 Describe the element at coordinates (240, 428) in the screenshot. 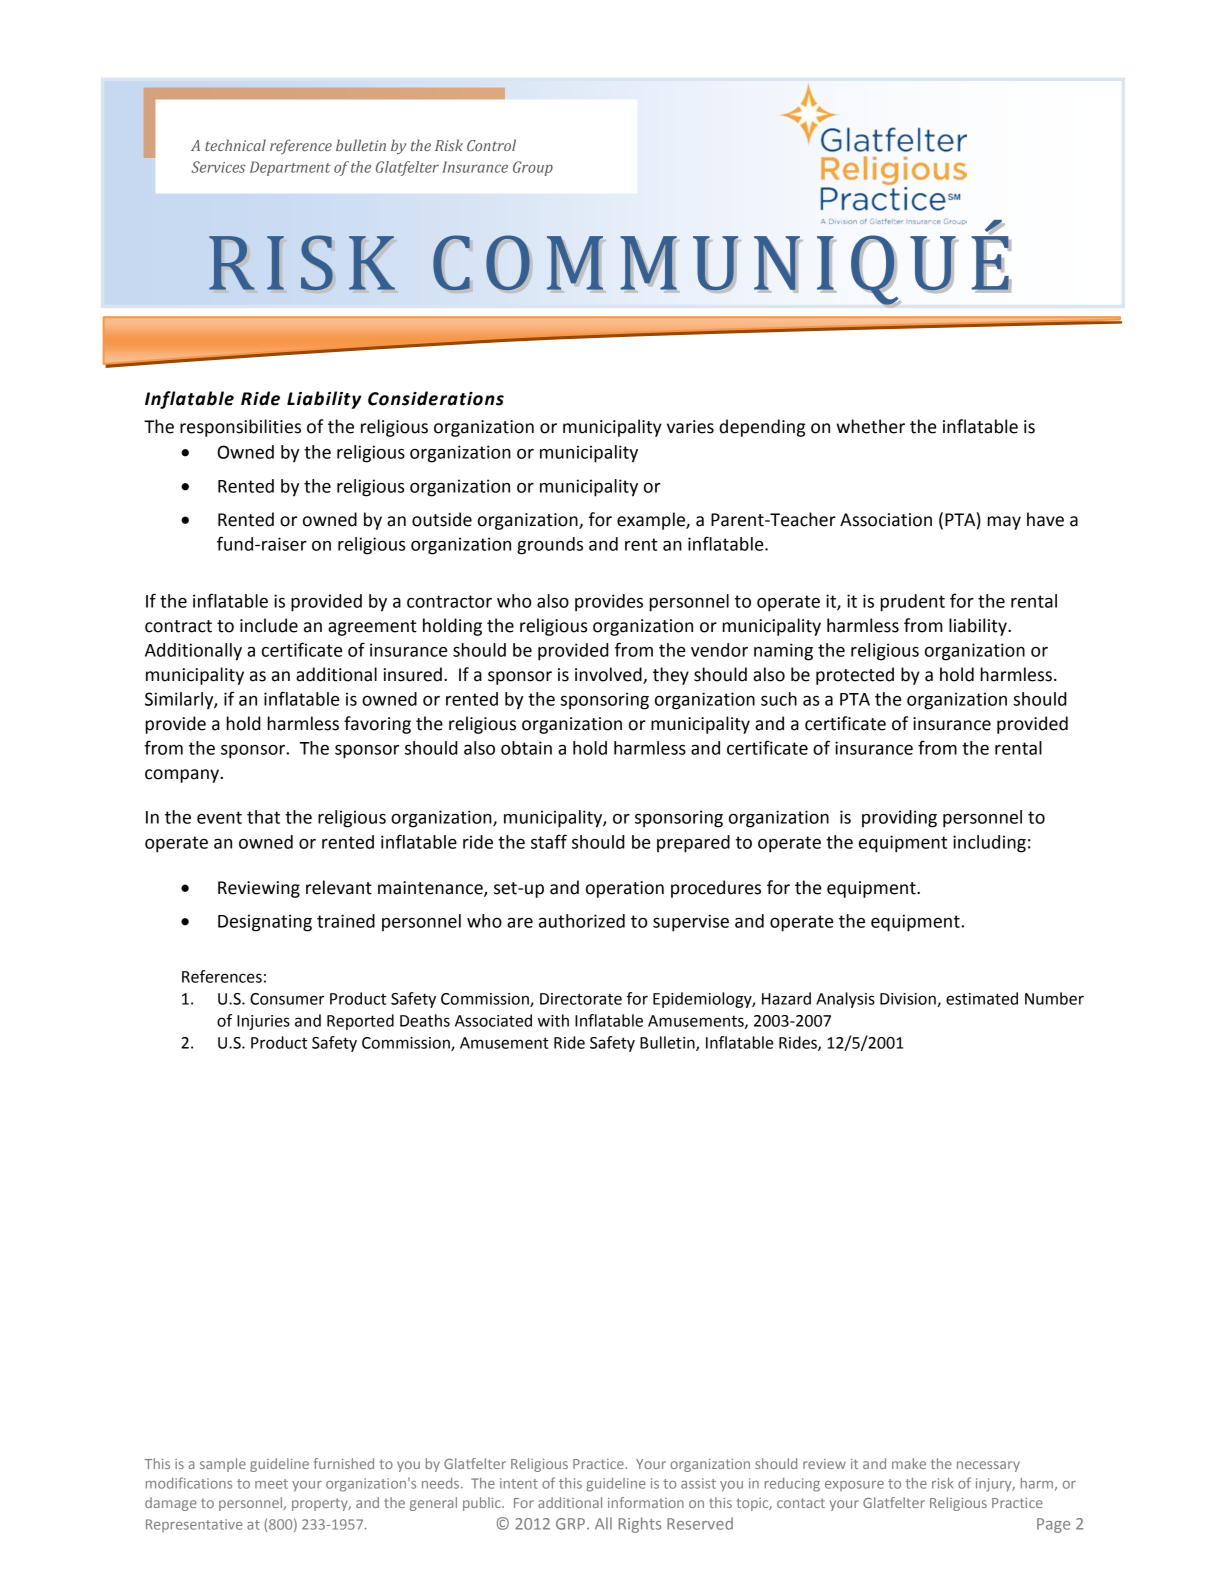

I see `responsibilities` at that location.
